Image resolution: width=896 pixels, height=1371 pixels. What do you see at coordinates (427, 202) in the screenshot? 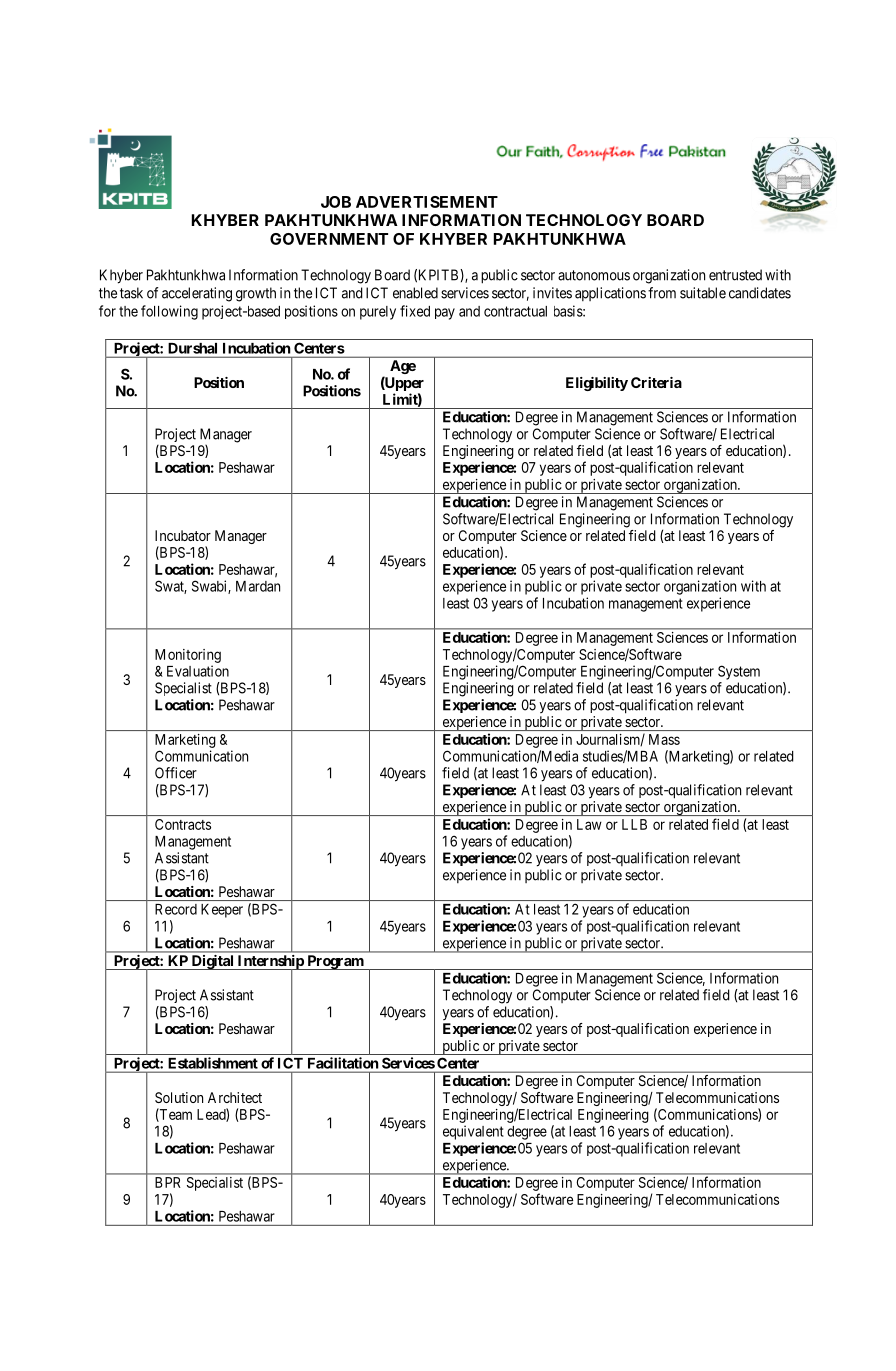
I see `ADVERTISEMENT` at bounding box center [427, 202].
